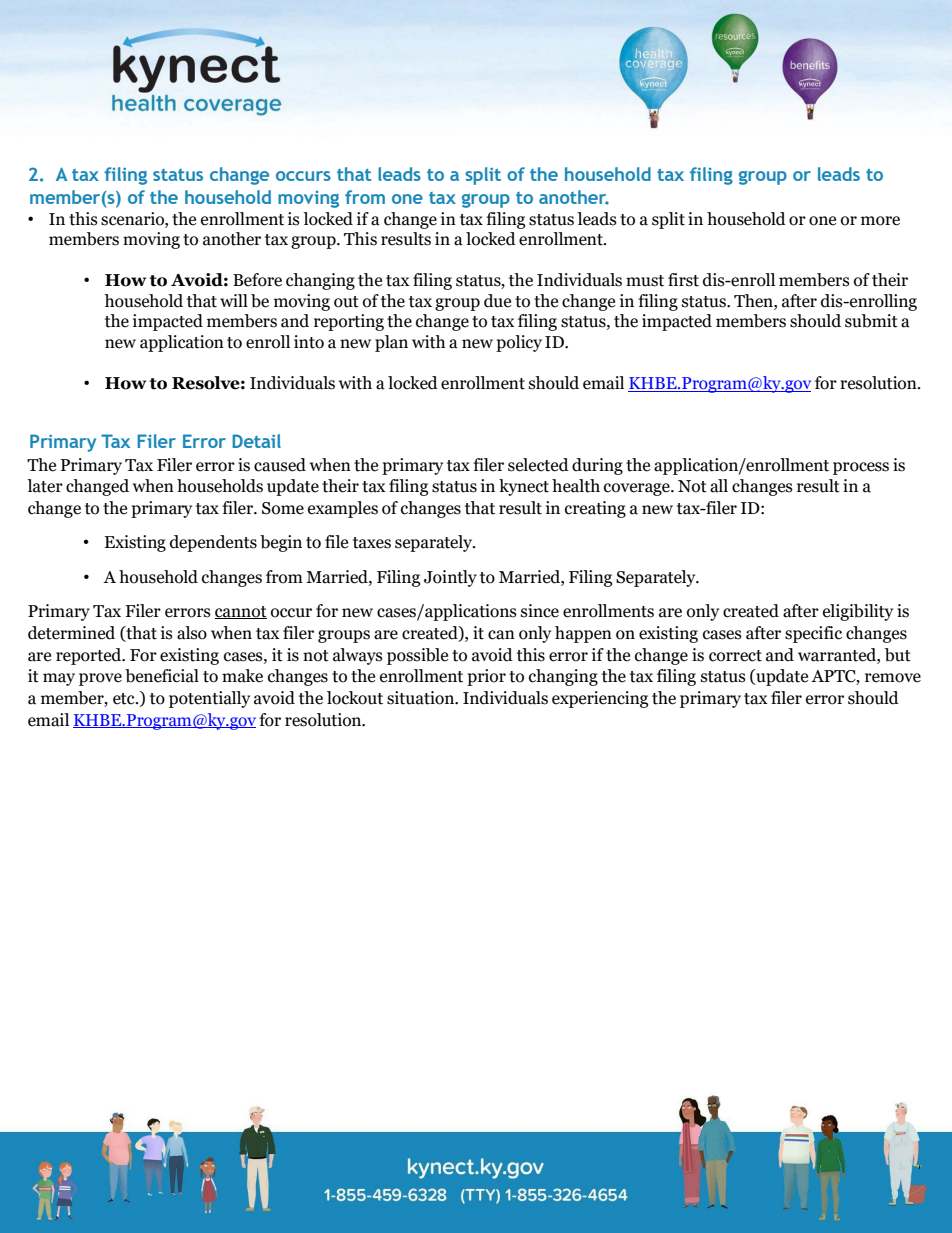 The width and height of the page is (952, 1233). Describe the element at coordinates (880, 221) in the page. I see `more` at that location.
